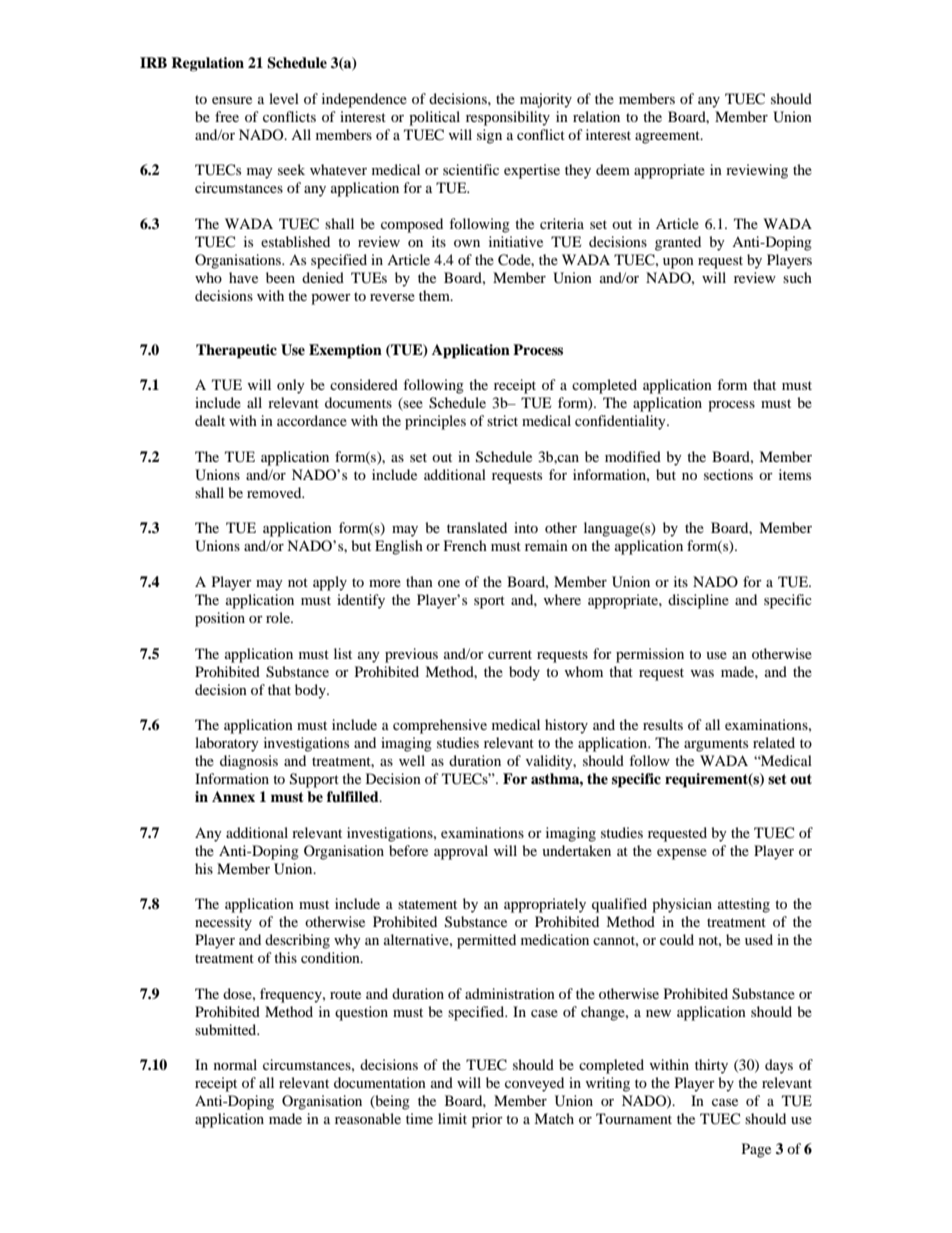 This screenshot has height=1233, width=952. I want to click on position, so click(220, 619).
